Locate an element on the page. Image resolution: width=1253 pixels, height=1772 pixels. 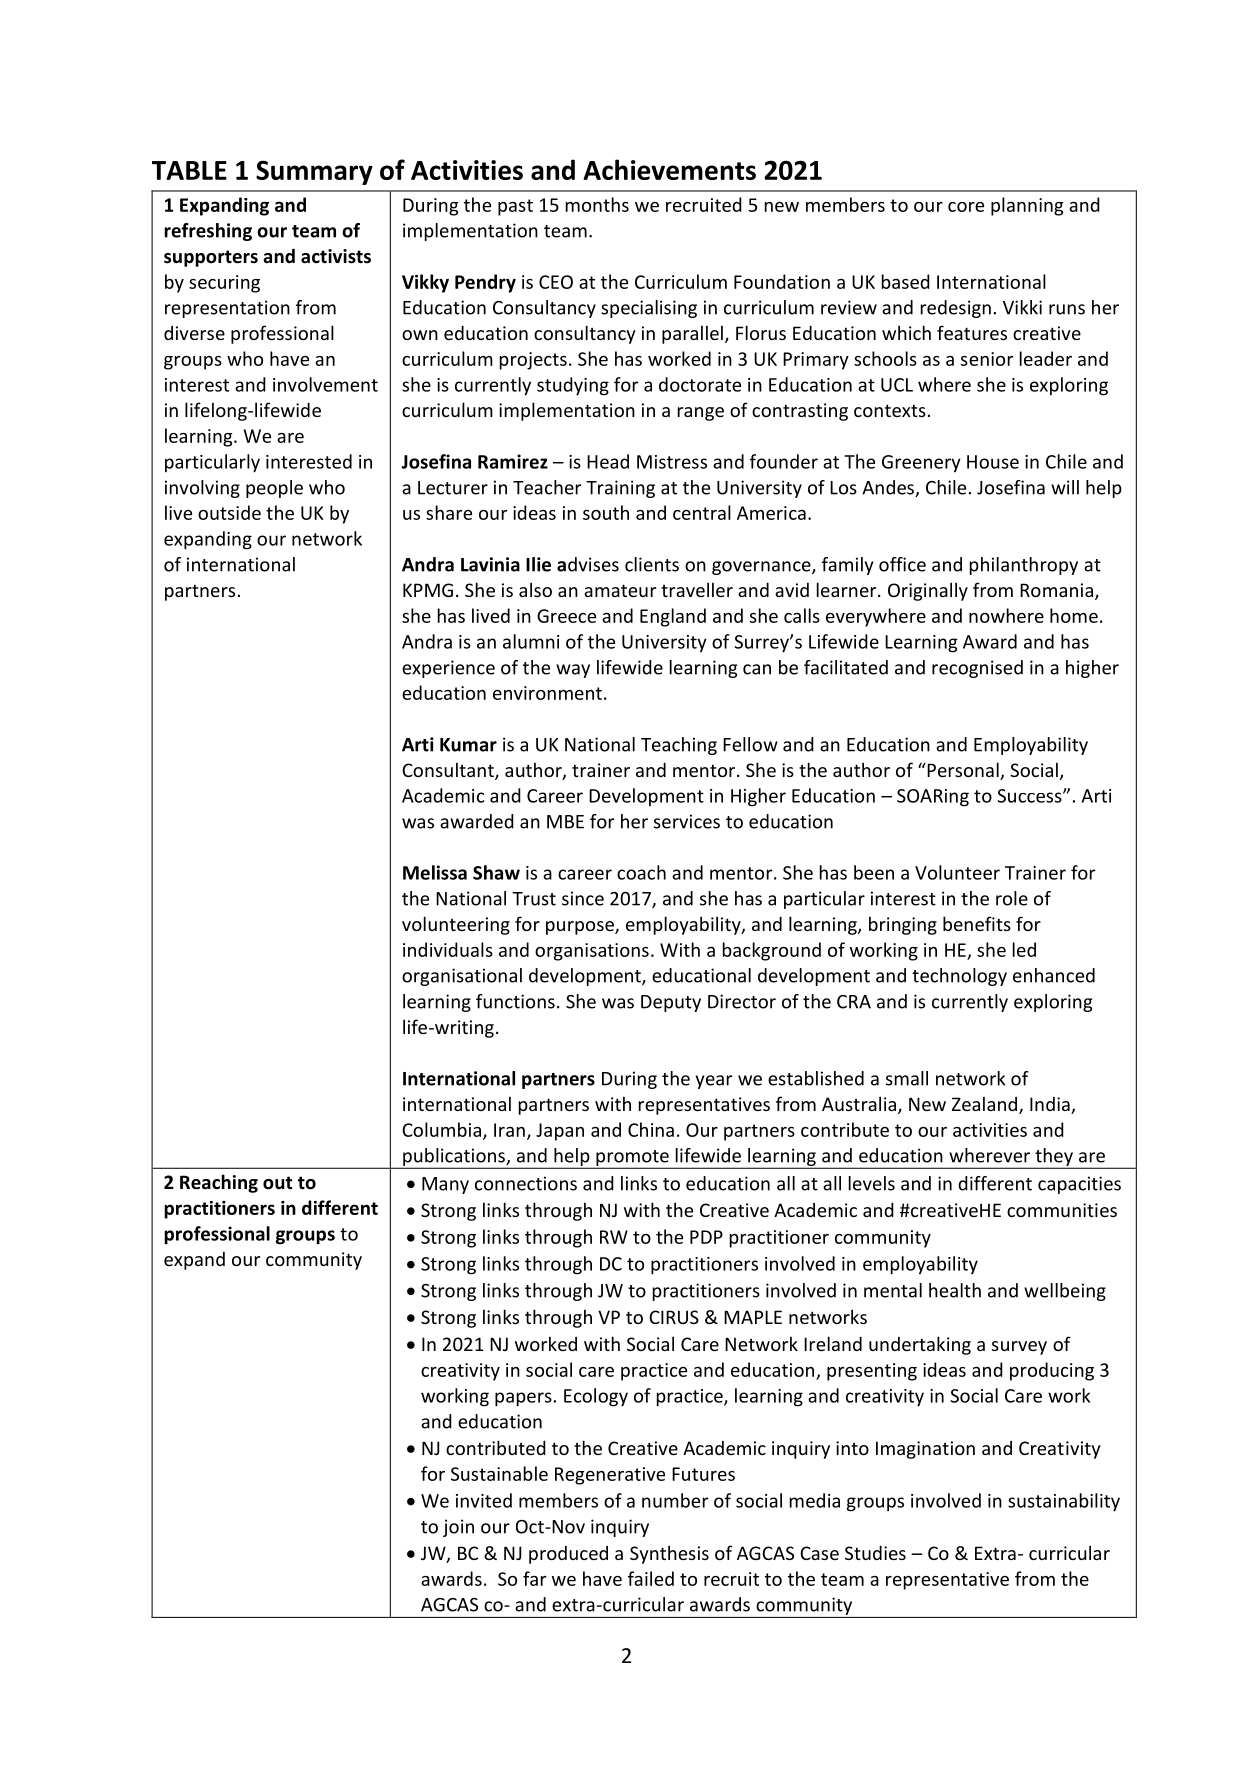
role is located at coordinates (1012, 898).
